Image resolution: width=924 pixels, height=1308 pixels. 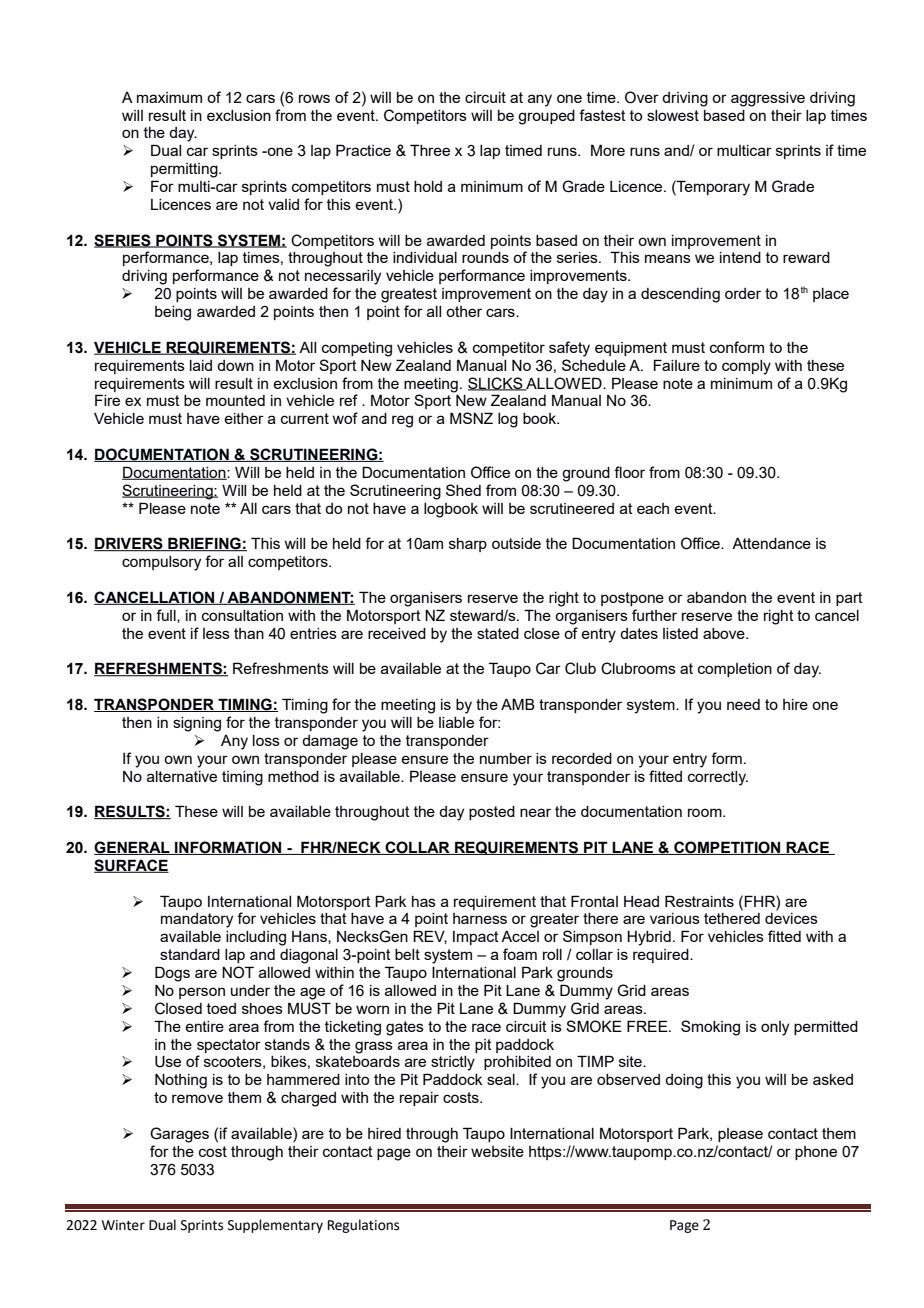 I want to click on aggressive, so click(x=768, y=99).
